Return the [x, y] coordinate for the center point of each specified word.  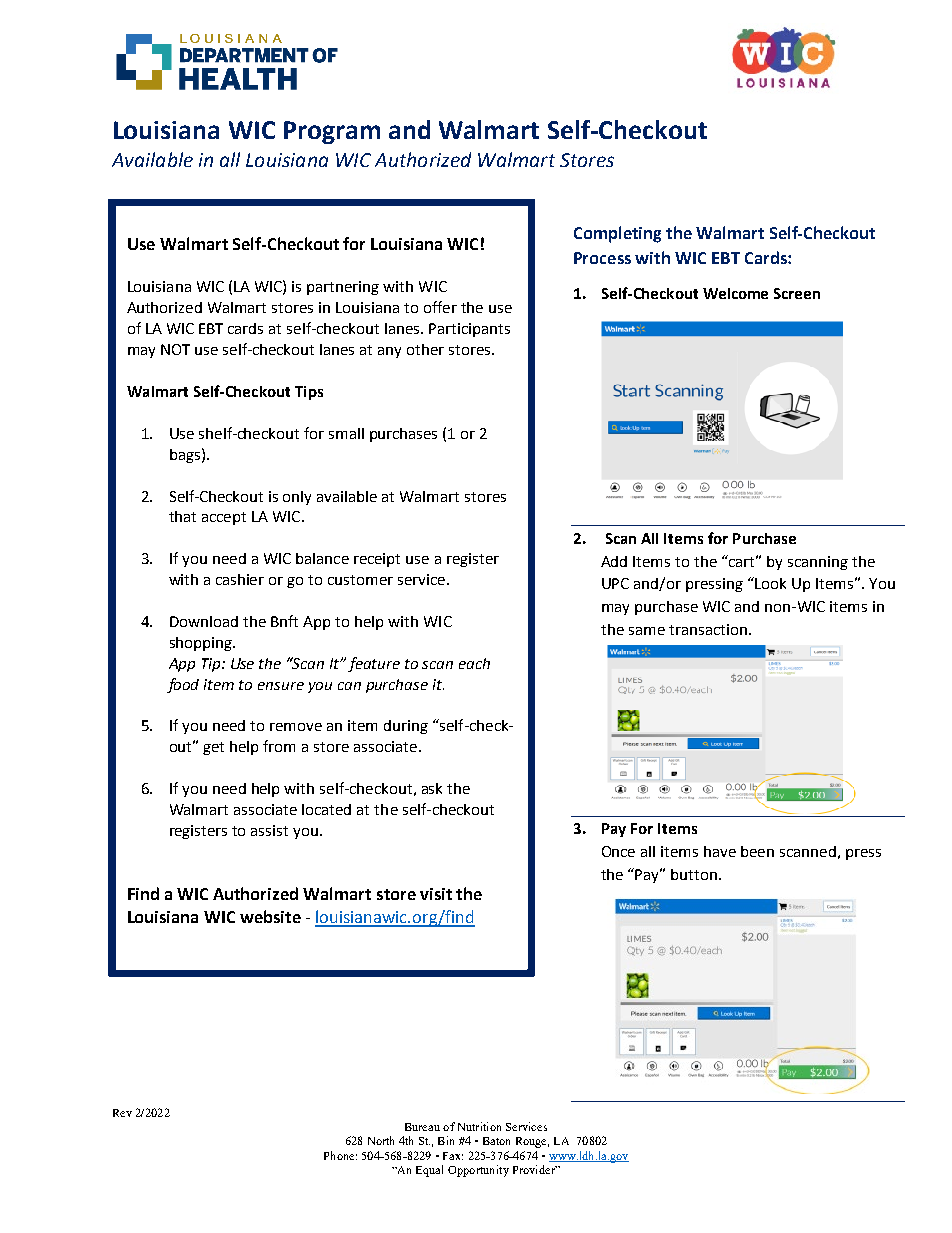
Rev [122, 1113]
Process [602, 258]
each [474, 663]
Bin [446, 1140]
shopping [202, 644]
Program [332, 132]
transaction [708, 629]
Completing [617, 234]
